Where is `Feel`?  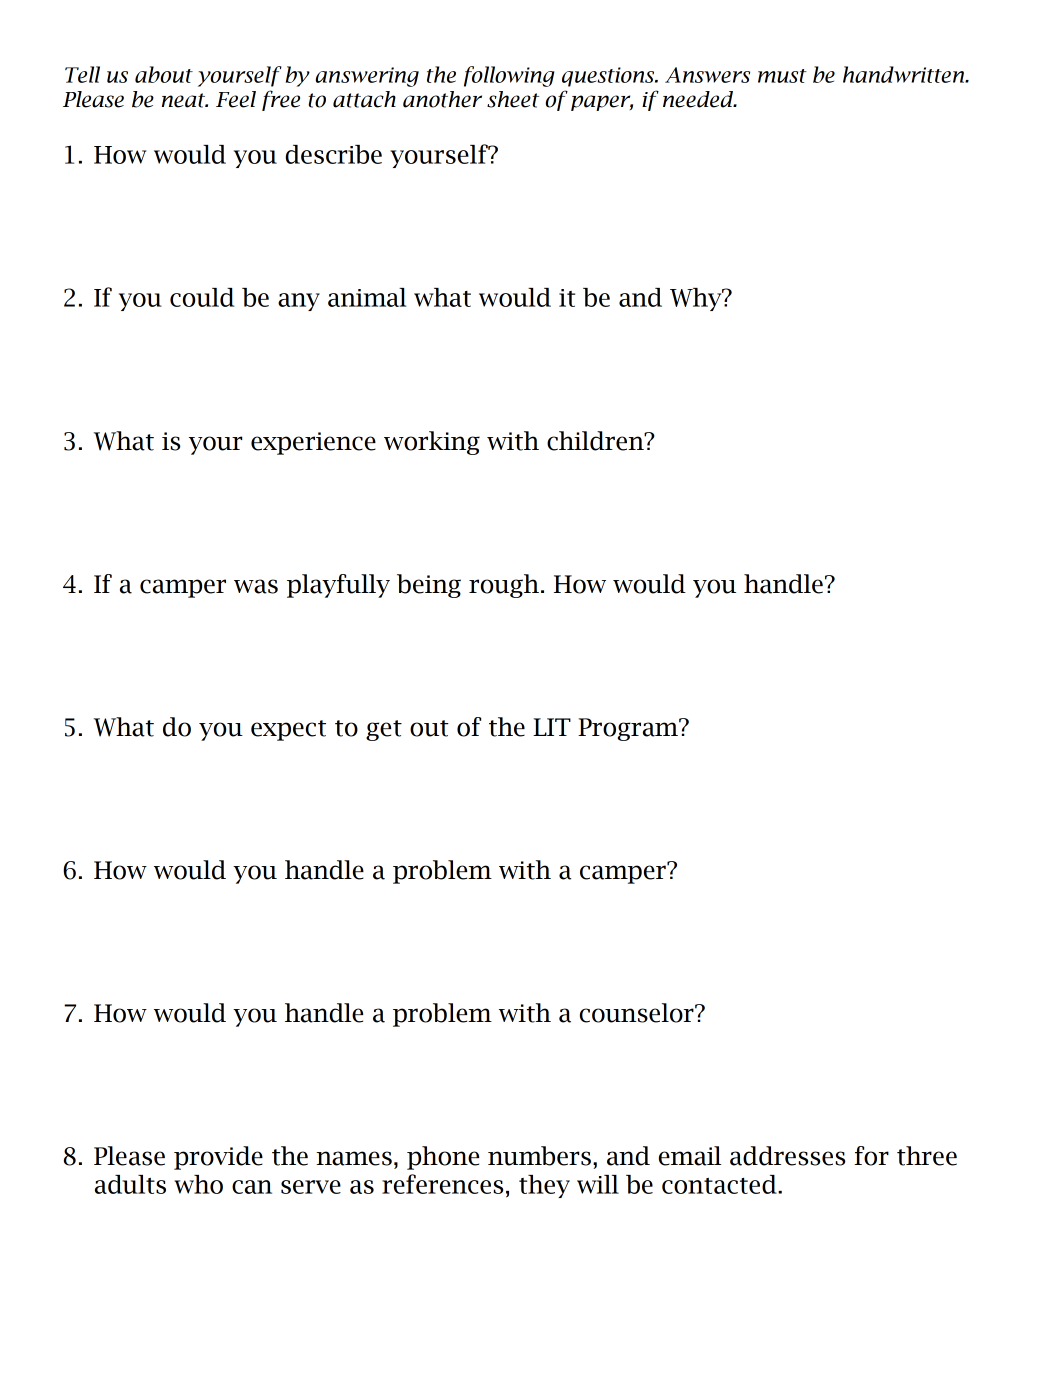
Feel is located at coordinates (236, 99).
